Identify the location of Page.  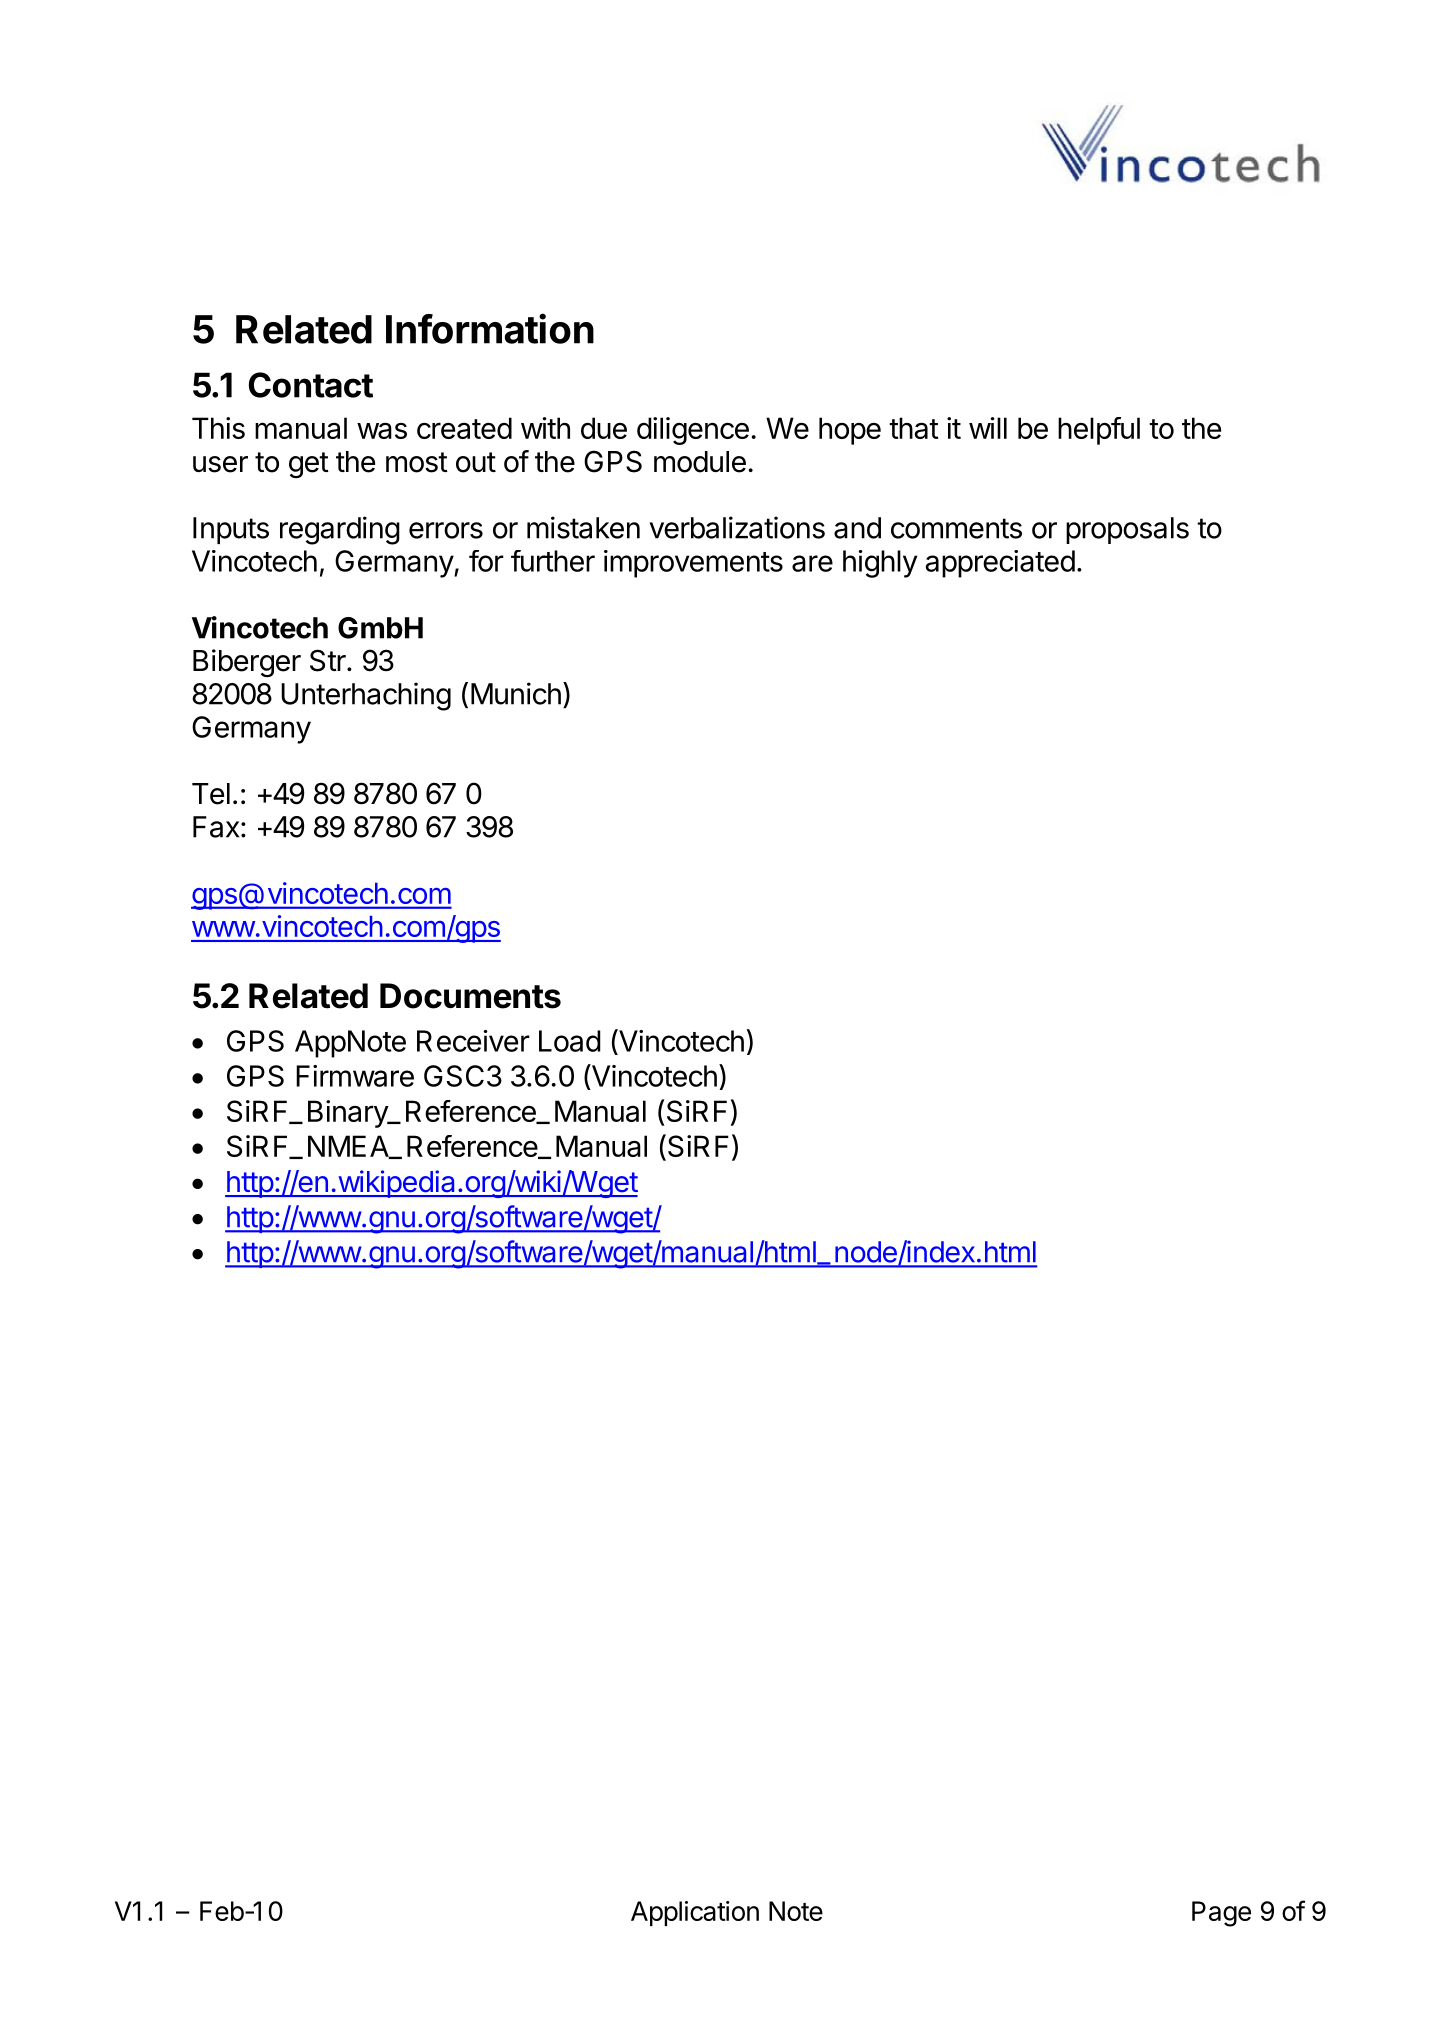
(1221, 1914).
